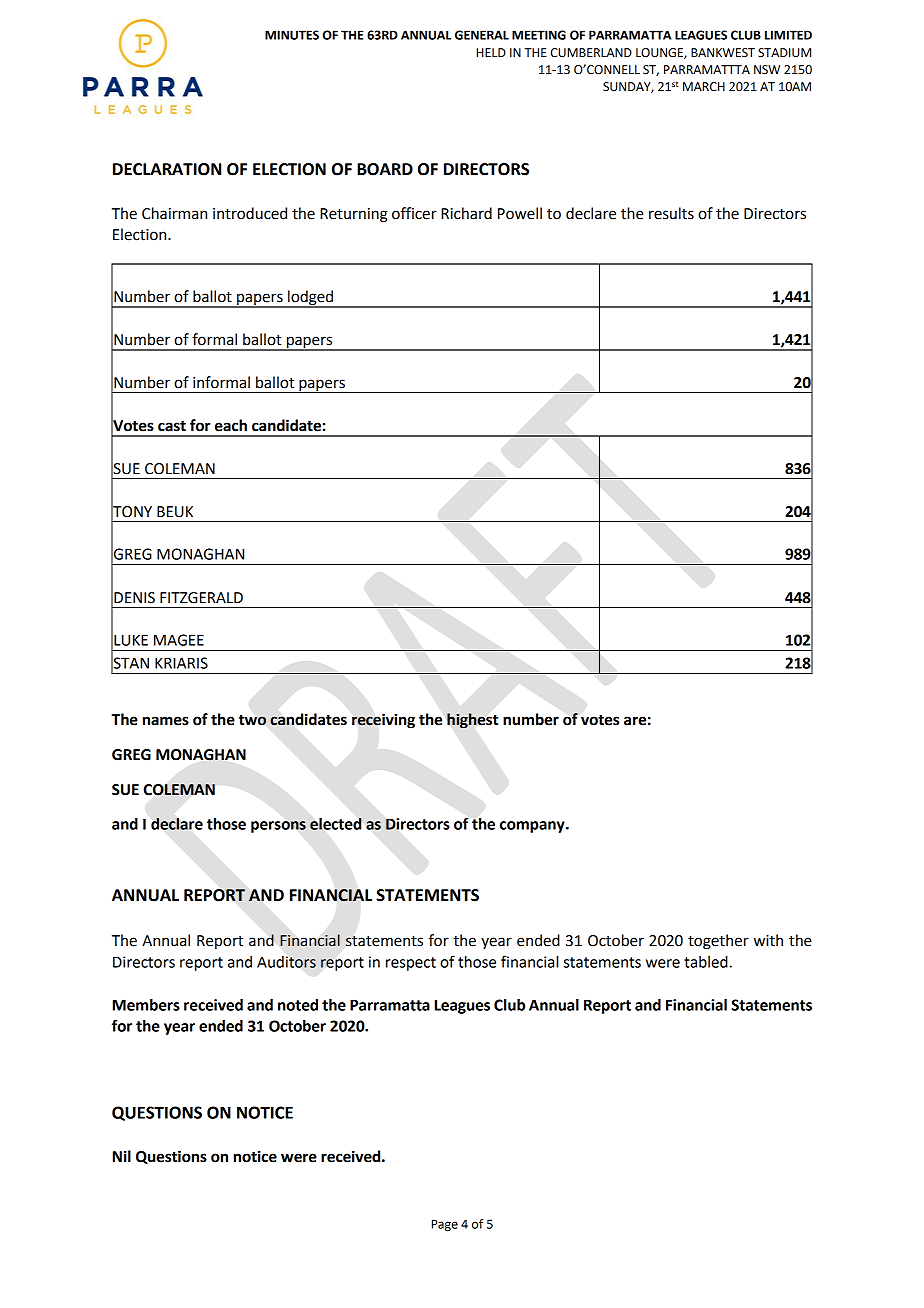 The height and width of the document is (1308, 924). Describe the element at coordinates (231, 425) in the document. I see `each` at that location.
